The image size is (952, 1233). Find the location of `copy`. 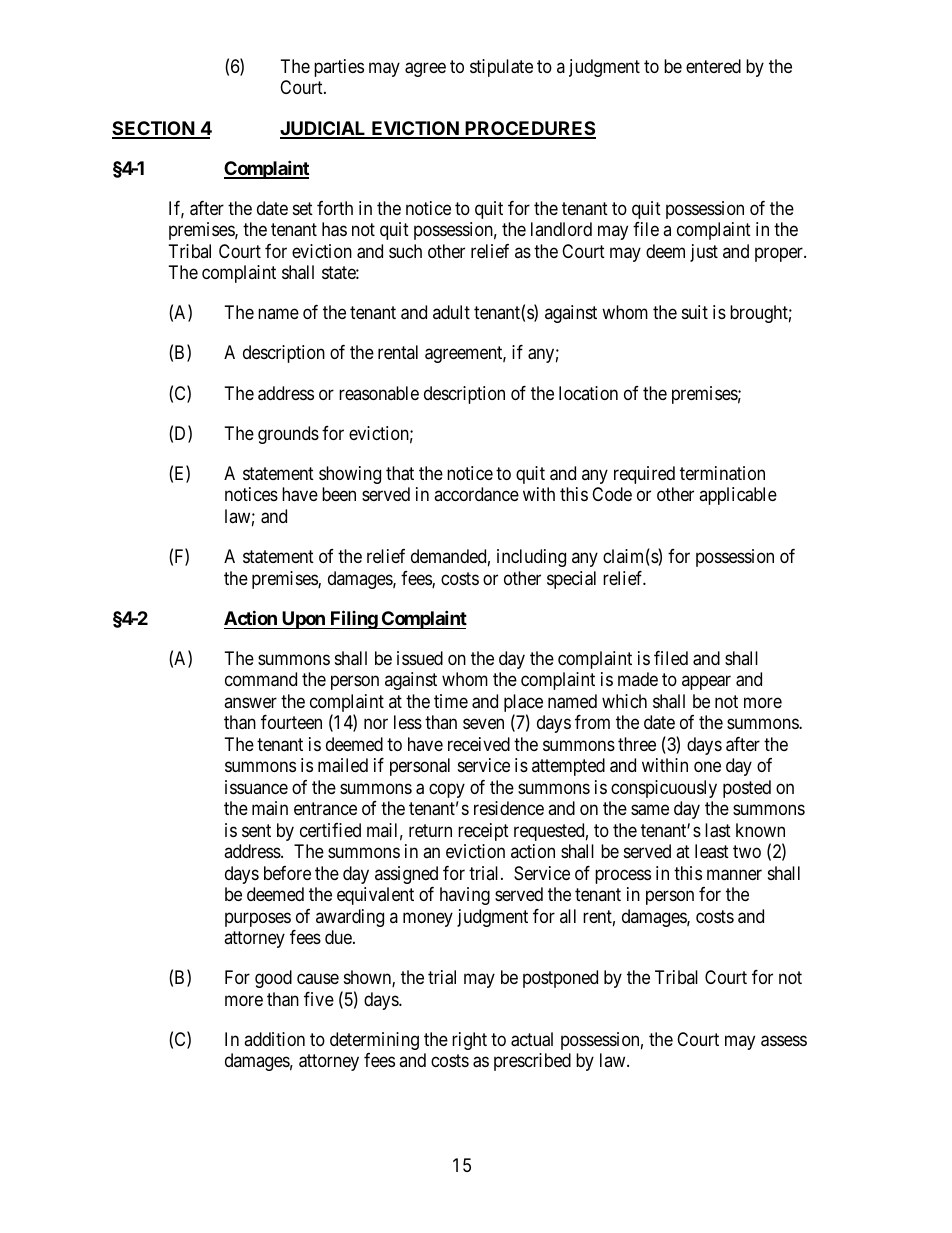

copy is located at coordinates (447, 790).
